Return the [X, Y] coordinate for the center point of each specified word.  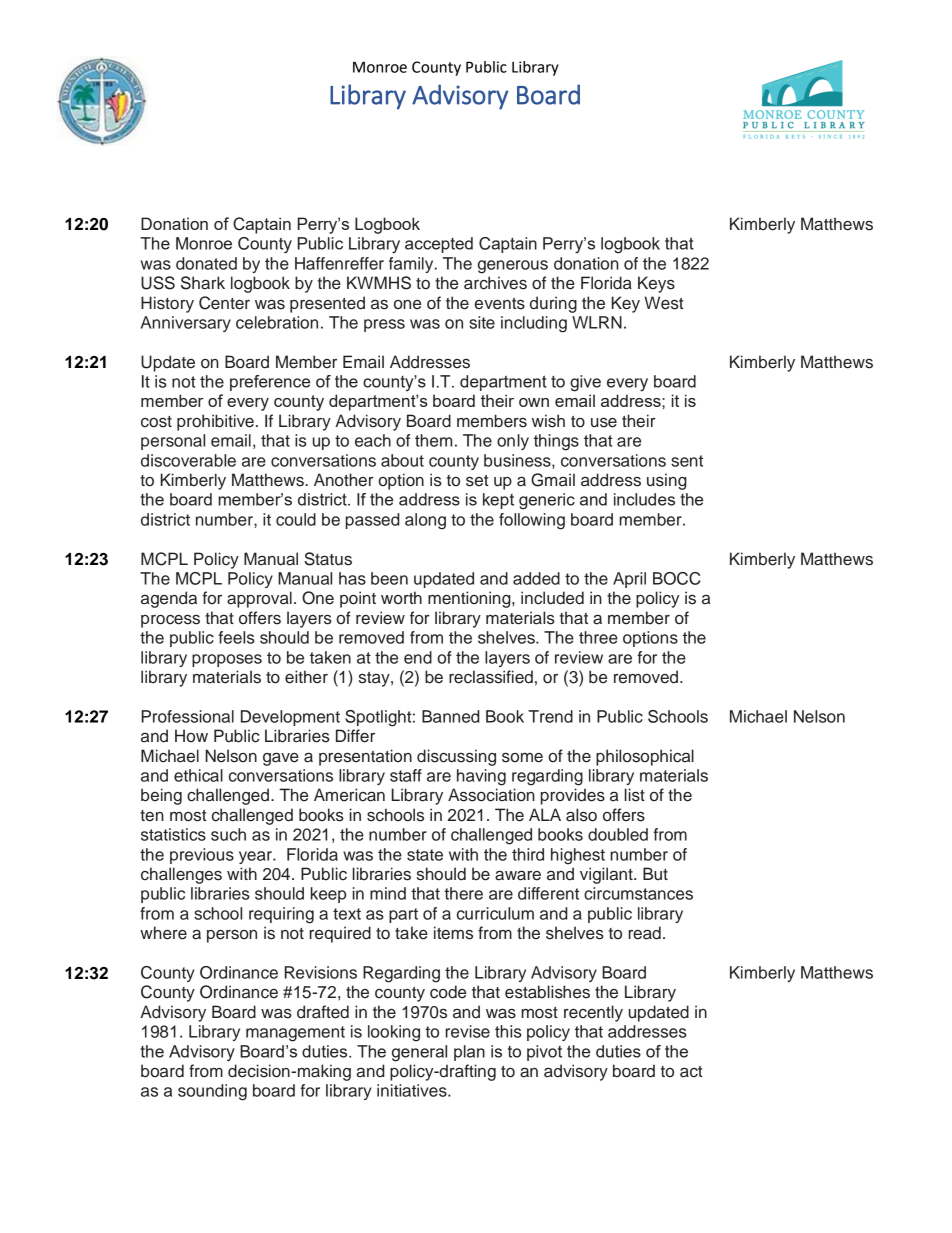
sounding [212, 1092]
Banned [451, 716]
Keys [656, 284]
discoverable [188, 460]
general [419, 1053]
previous [202, 856]
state [425, 855]
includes [644, 499]
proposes [227, 660]
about [402, 460]
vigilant [607, 875]
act [691, 1072]
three [598, 637]
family [412, 265]
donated [206, 263]
